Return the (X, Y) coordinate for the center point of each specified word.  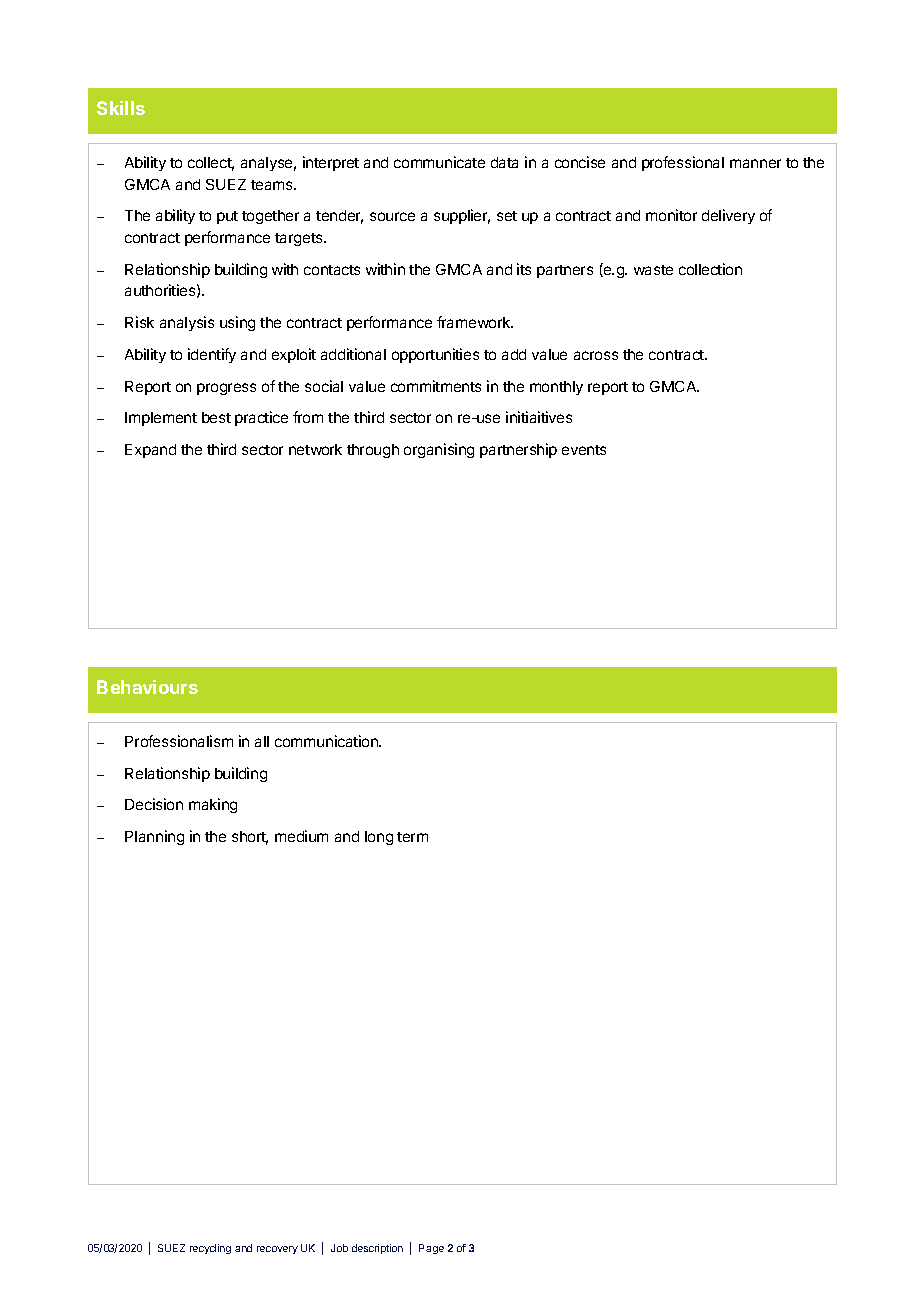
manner (755, 163)
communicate (439, 162)
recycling (210, 1249)
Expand (150, 451)
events (584, 450)
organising (439, 450)
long (379, 838)
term (412, 837)
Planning (154, 837)
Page (431, 1249)
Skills (121, 108)
